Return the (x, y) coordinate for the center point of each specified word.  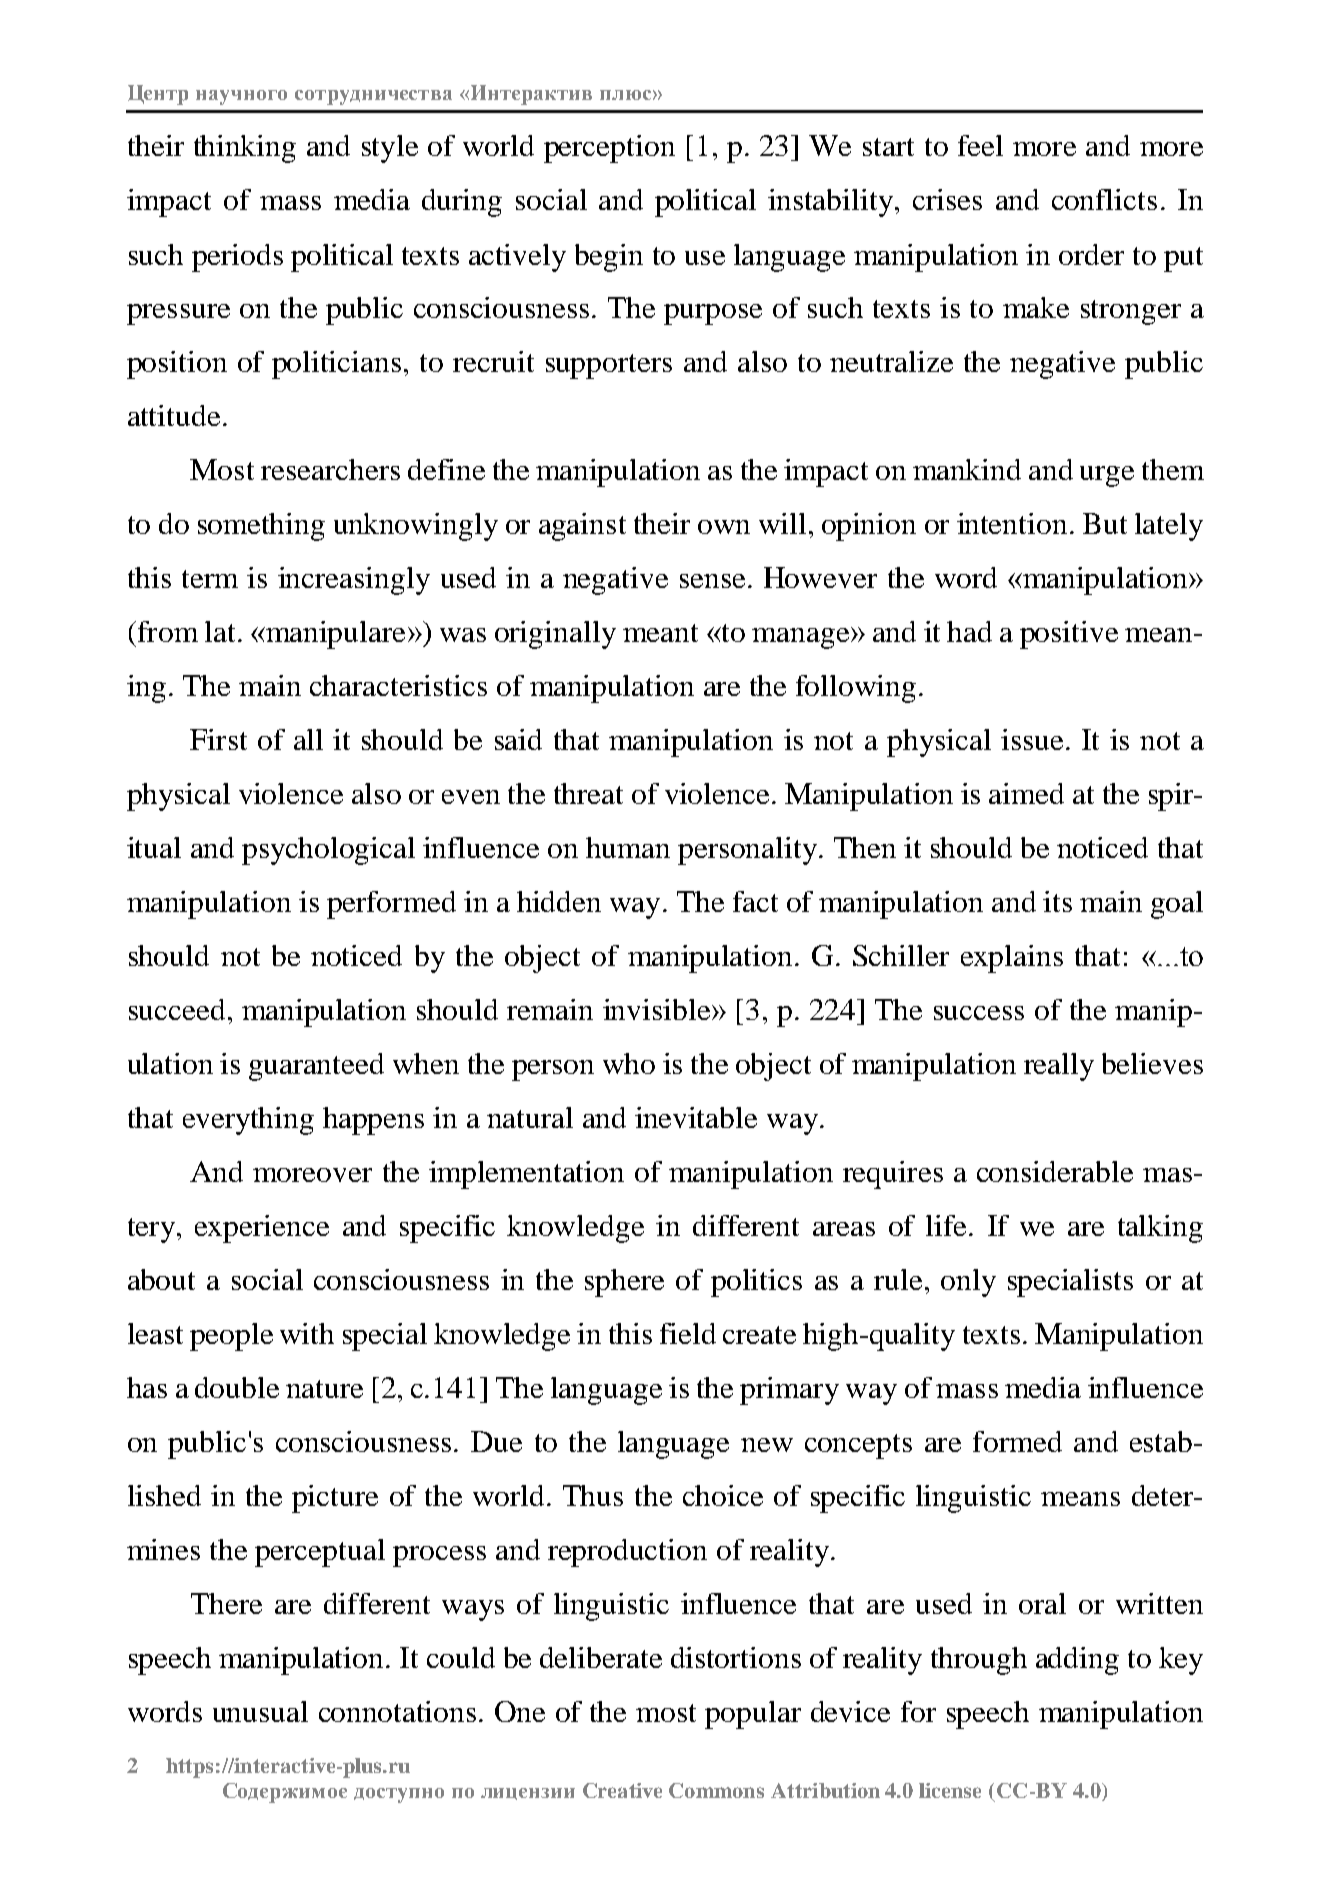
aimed (1026, 793)
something (261, 527)
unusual (260, 1711)
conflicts (1104, 199)
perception (609, 149)
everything (248, 1121)
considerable (1055, 1171)
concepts (858, 1446)
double (237, 1387)
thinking (245, 149)
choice (723, 1495)
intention (1012, 523)
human (628, 847)
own (724, 527)
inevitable (696, 1117)
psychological (328, 851)
